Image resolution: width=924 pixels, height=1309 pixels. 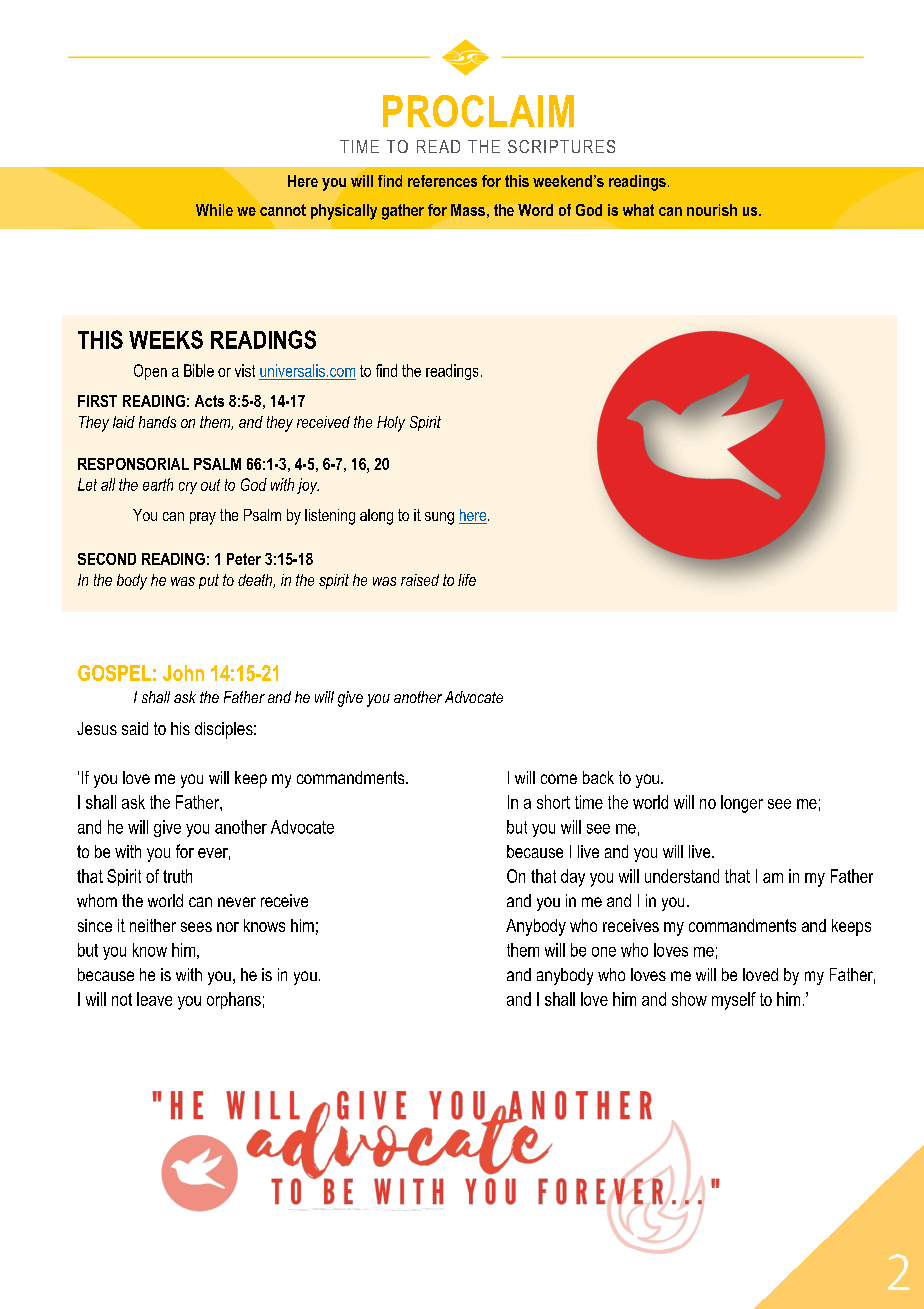 What do you see at coordinates (442, 181) in the screenshot?
I see `references` at bounding box center [442, 181].
